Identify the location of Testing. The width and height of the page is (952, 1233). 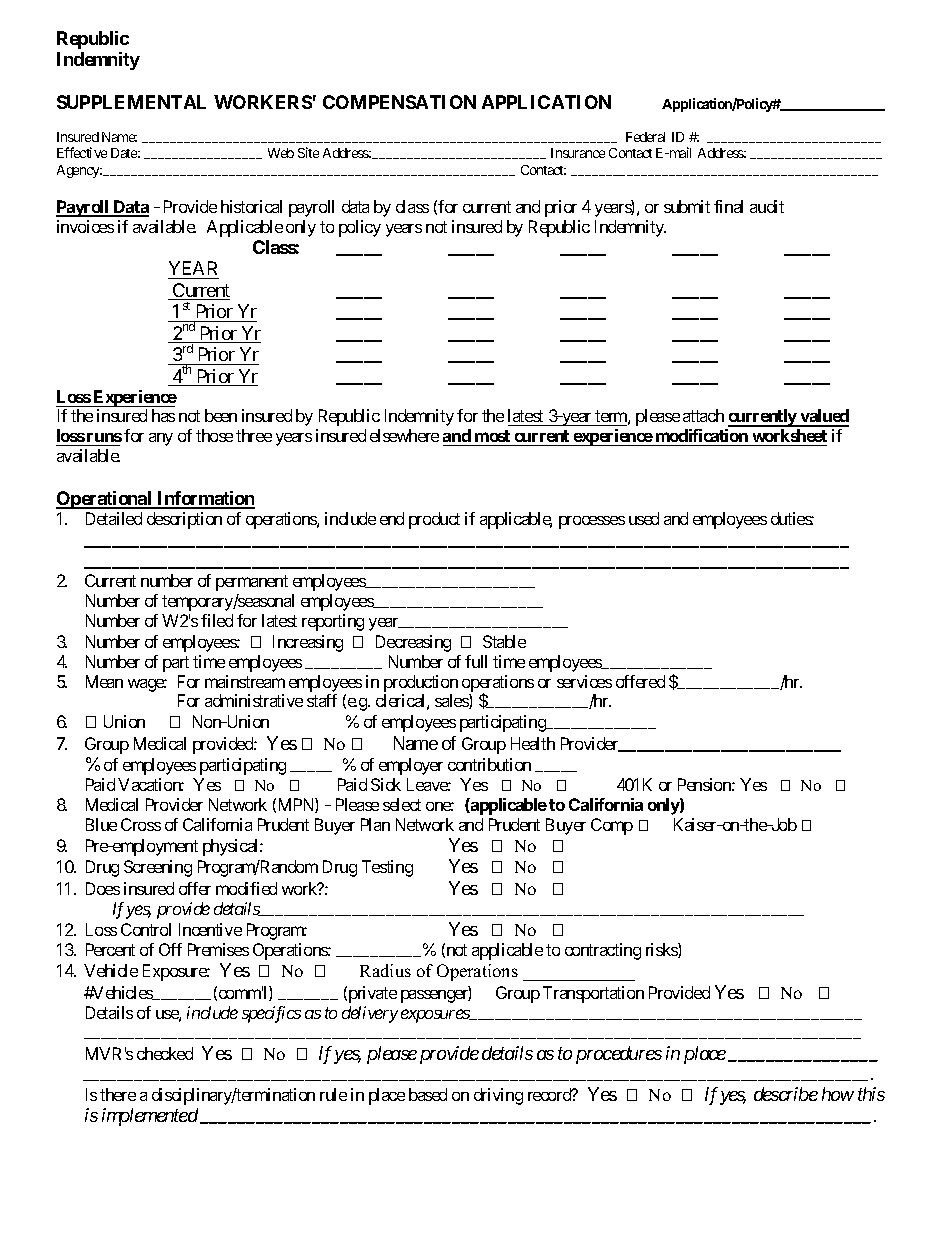
(387, 868).
